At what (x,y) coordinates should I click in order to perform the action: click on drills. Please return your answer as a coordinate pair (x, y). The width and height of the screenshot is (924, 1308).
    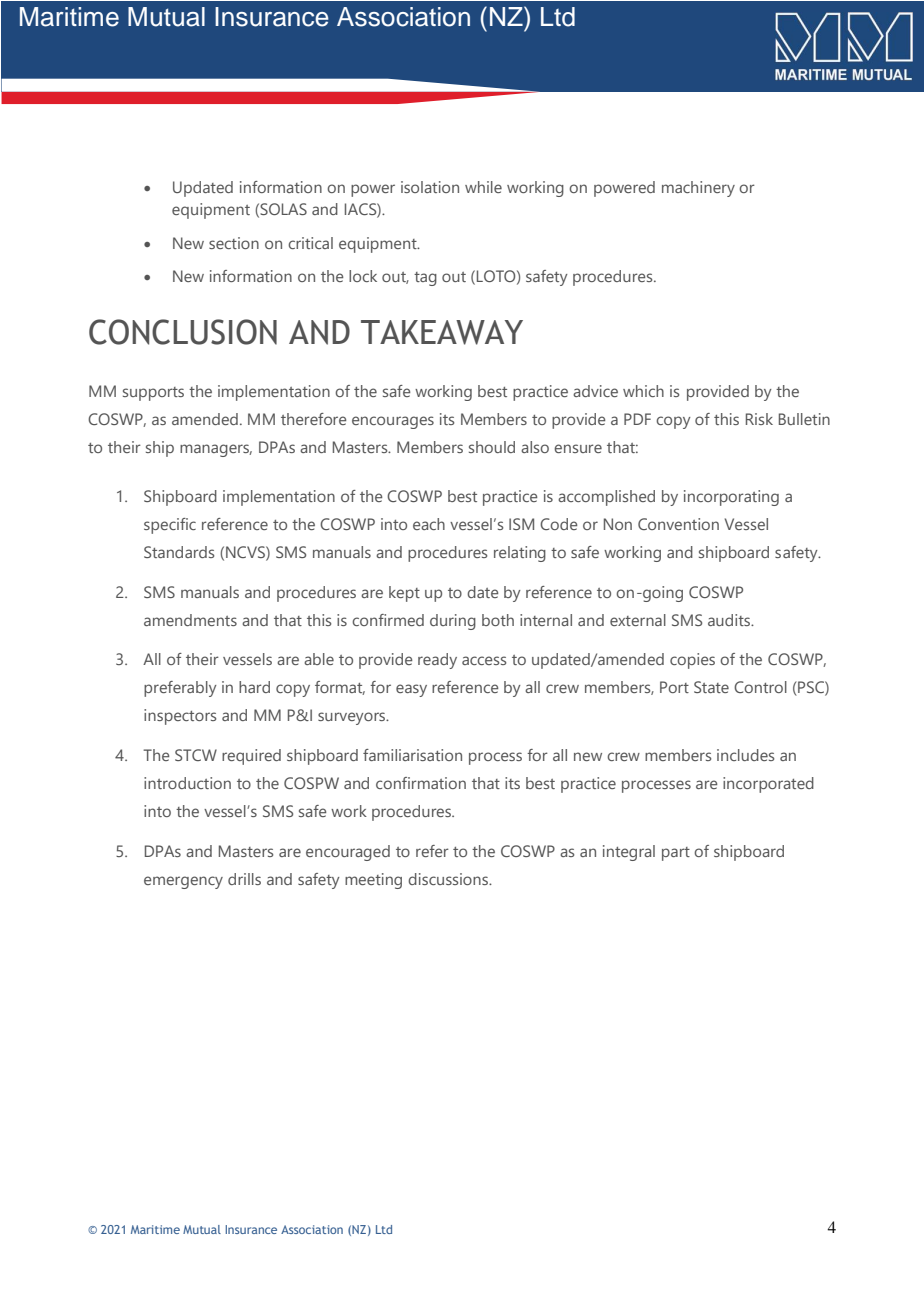
    Looking at the image, I should click on (244, 879).
